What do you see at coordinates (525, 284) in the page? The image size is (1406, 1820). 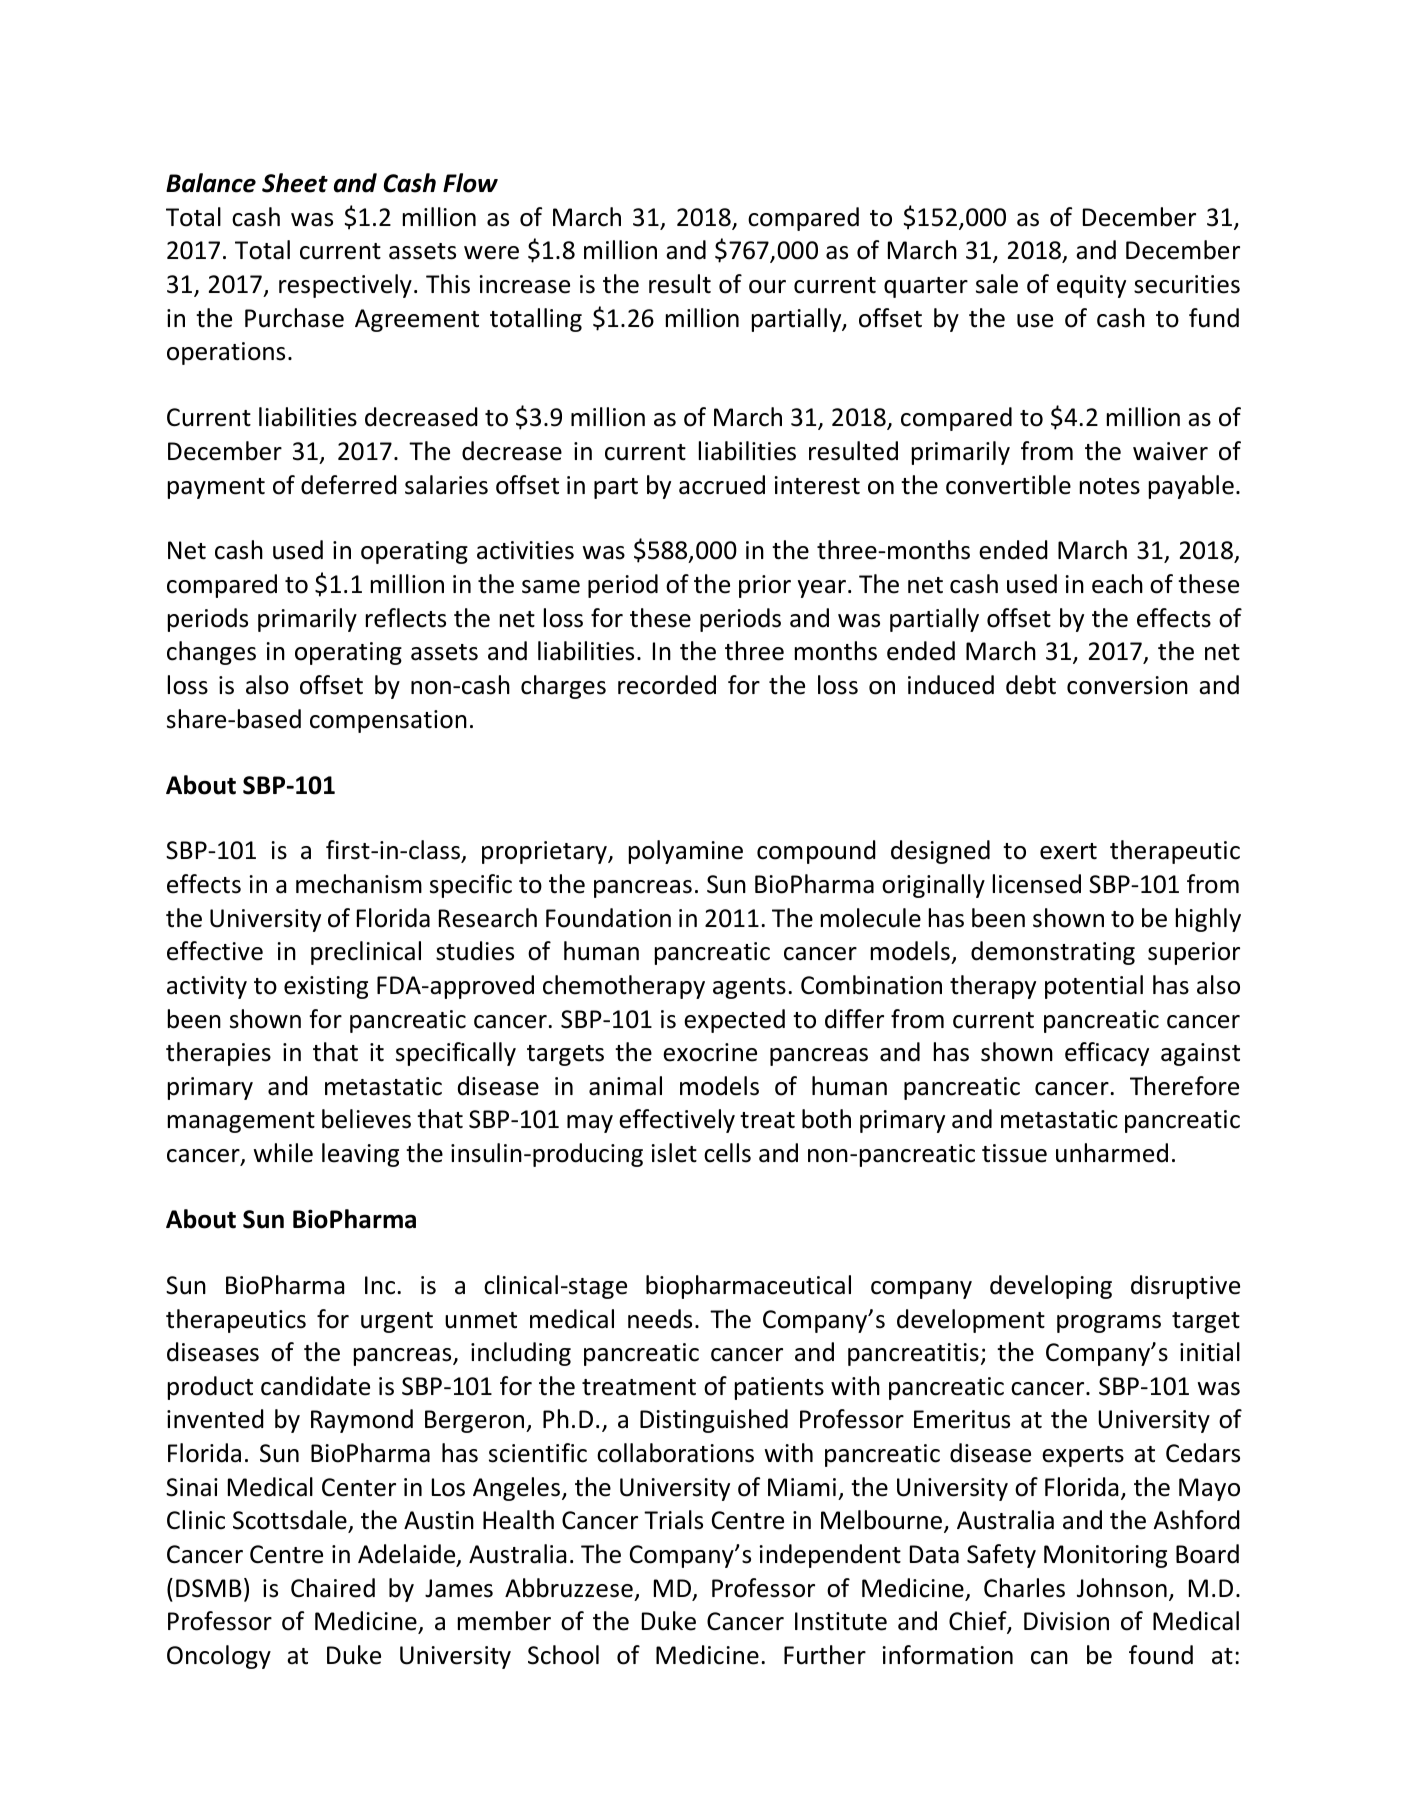 I see `increase` at bounding box center [525, 284].
